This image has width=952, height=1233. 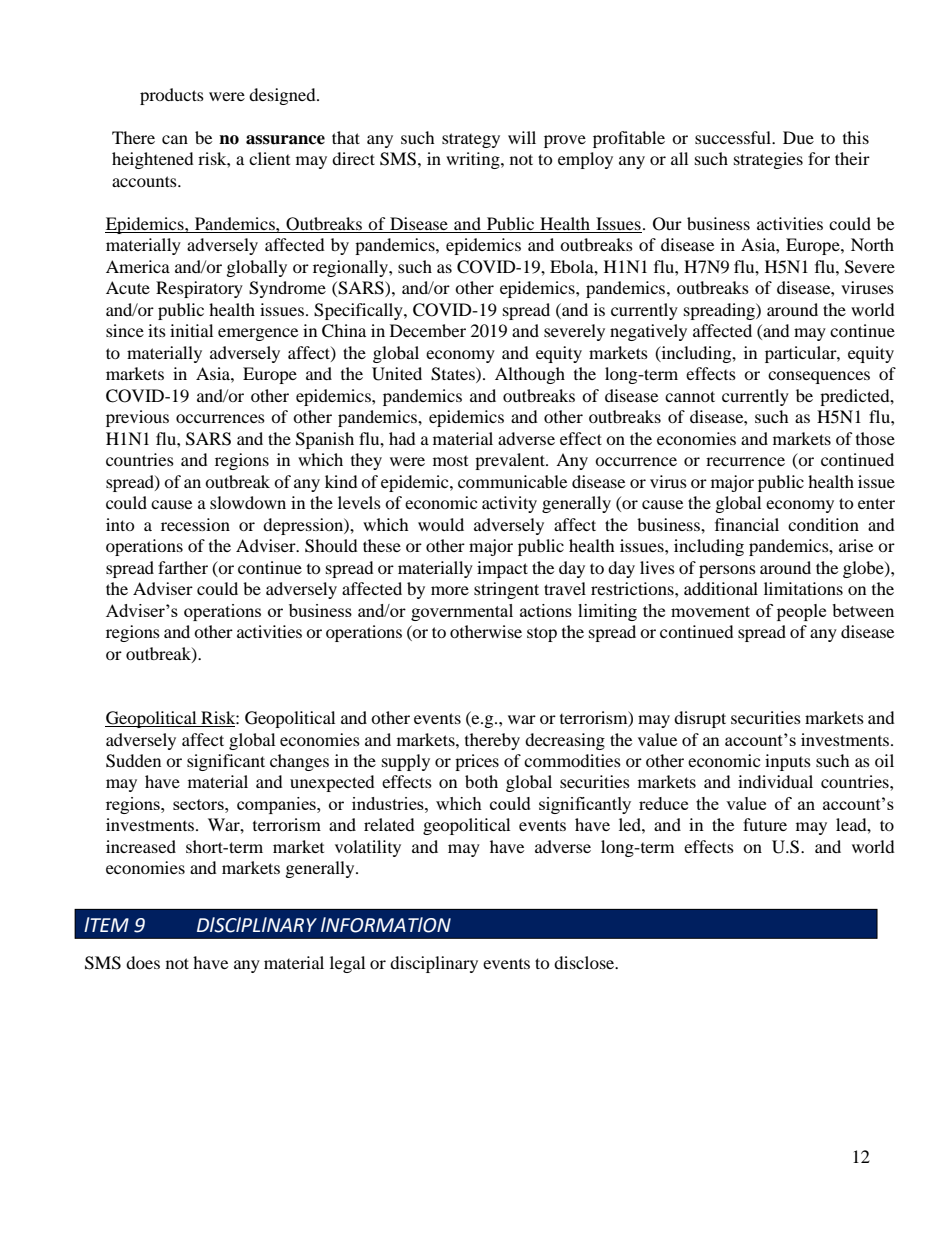 What do you see at coordinates (765, 824) in the image?
I see `future` at bounding box center [765, 824].
